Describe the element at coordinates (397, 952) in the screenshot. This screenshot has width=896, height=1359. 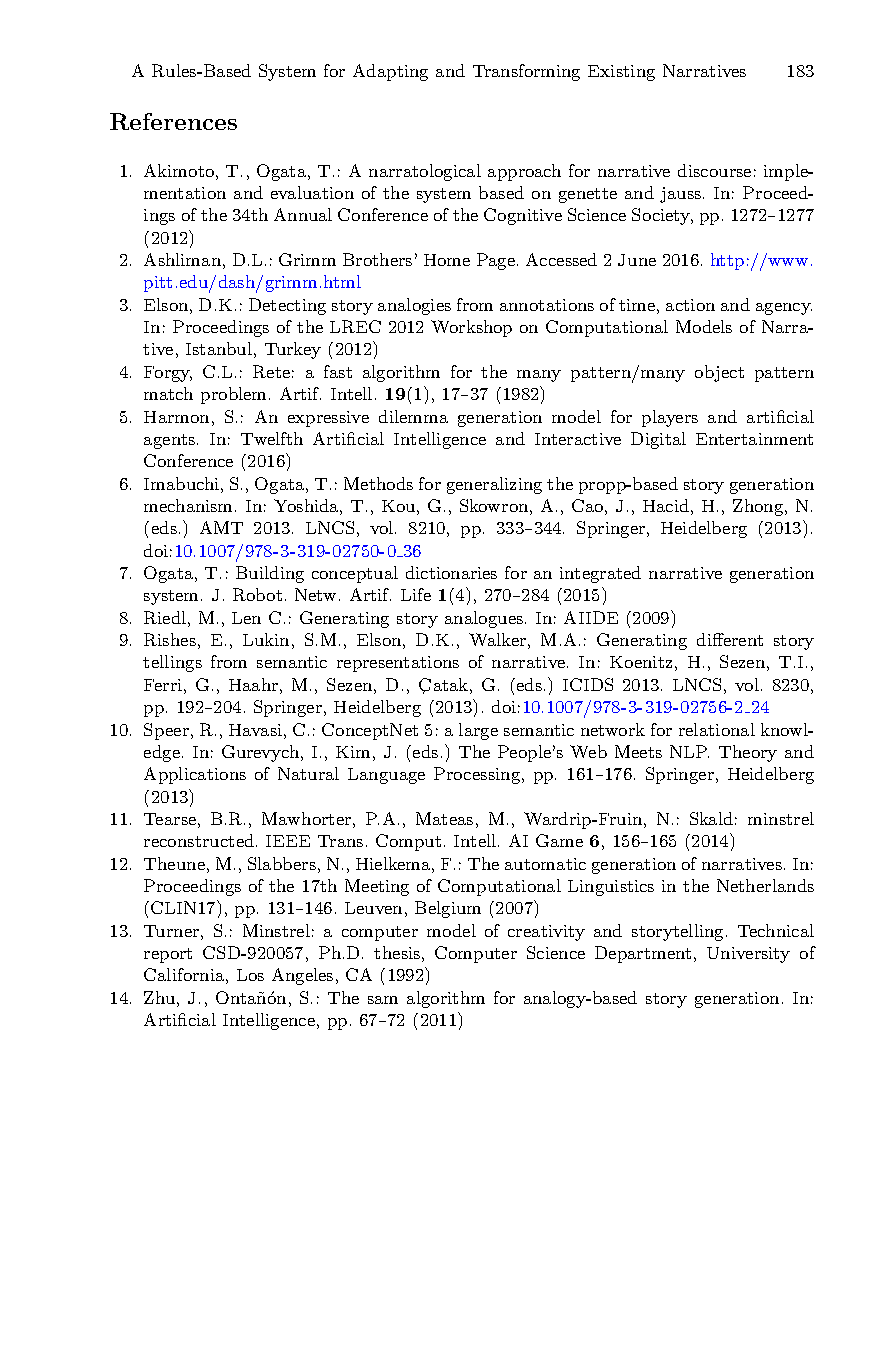
I see `thesis` at that location.
